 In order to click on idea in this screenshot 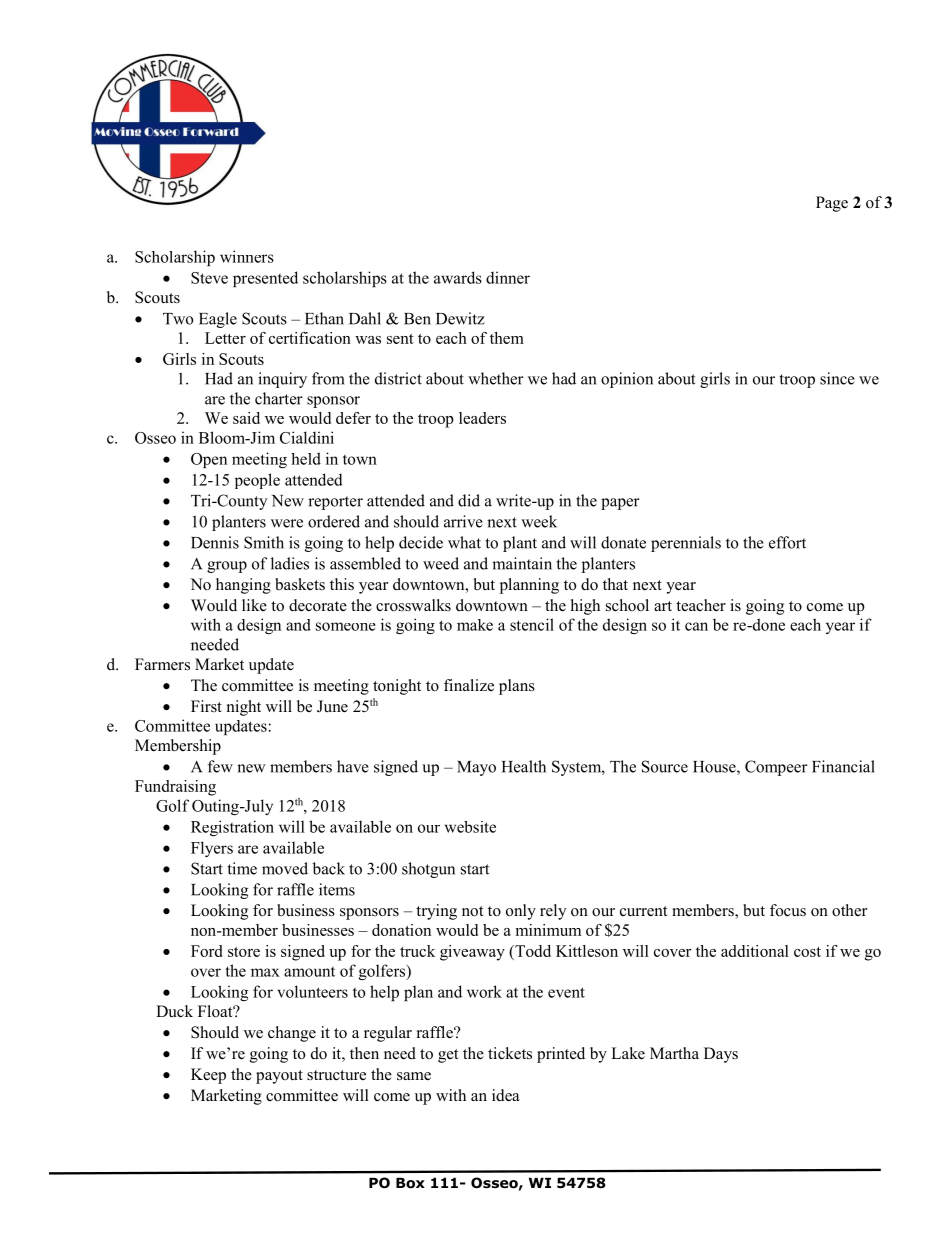, I will do `click(505, 1095)`.
